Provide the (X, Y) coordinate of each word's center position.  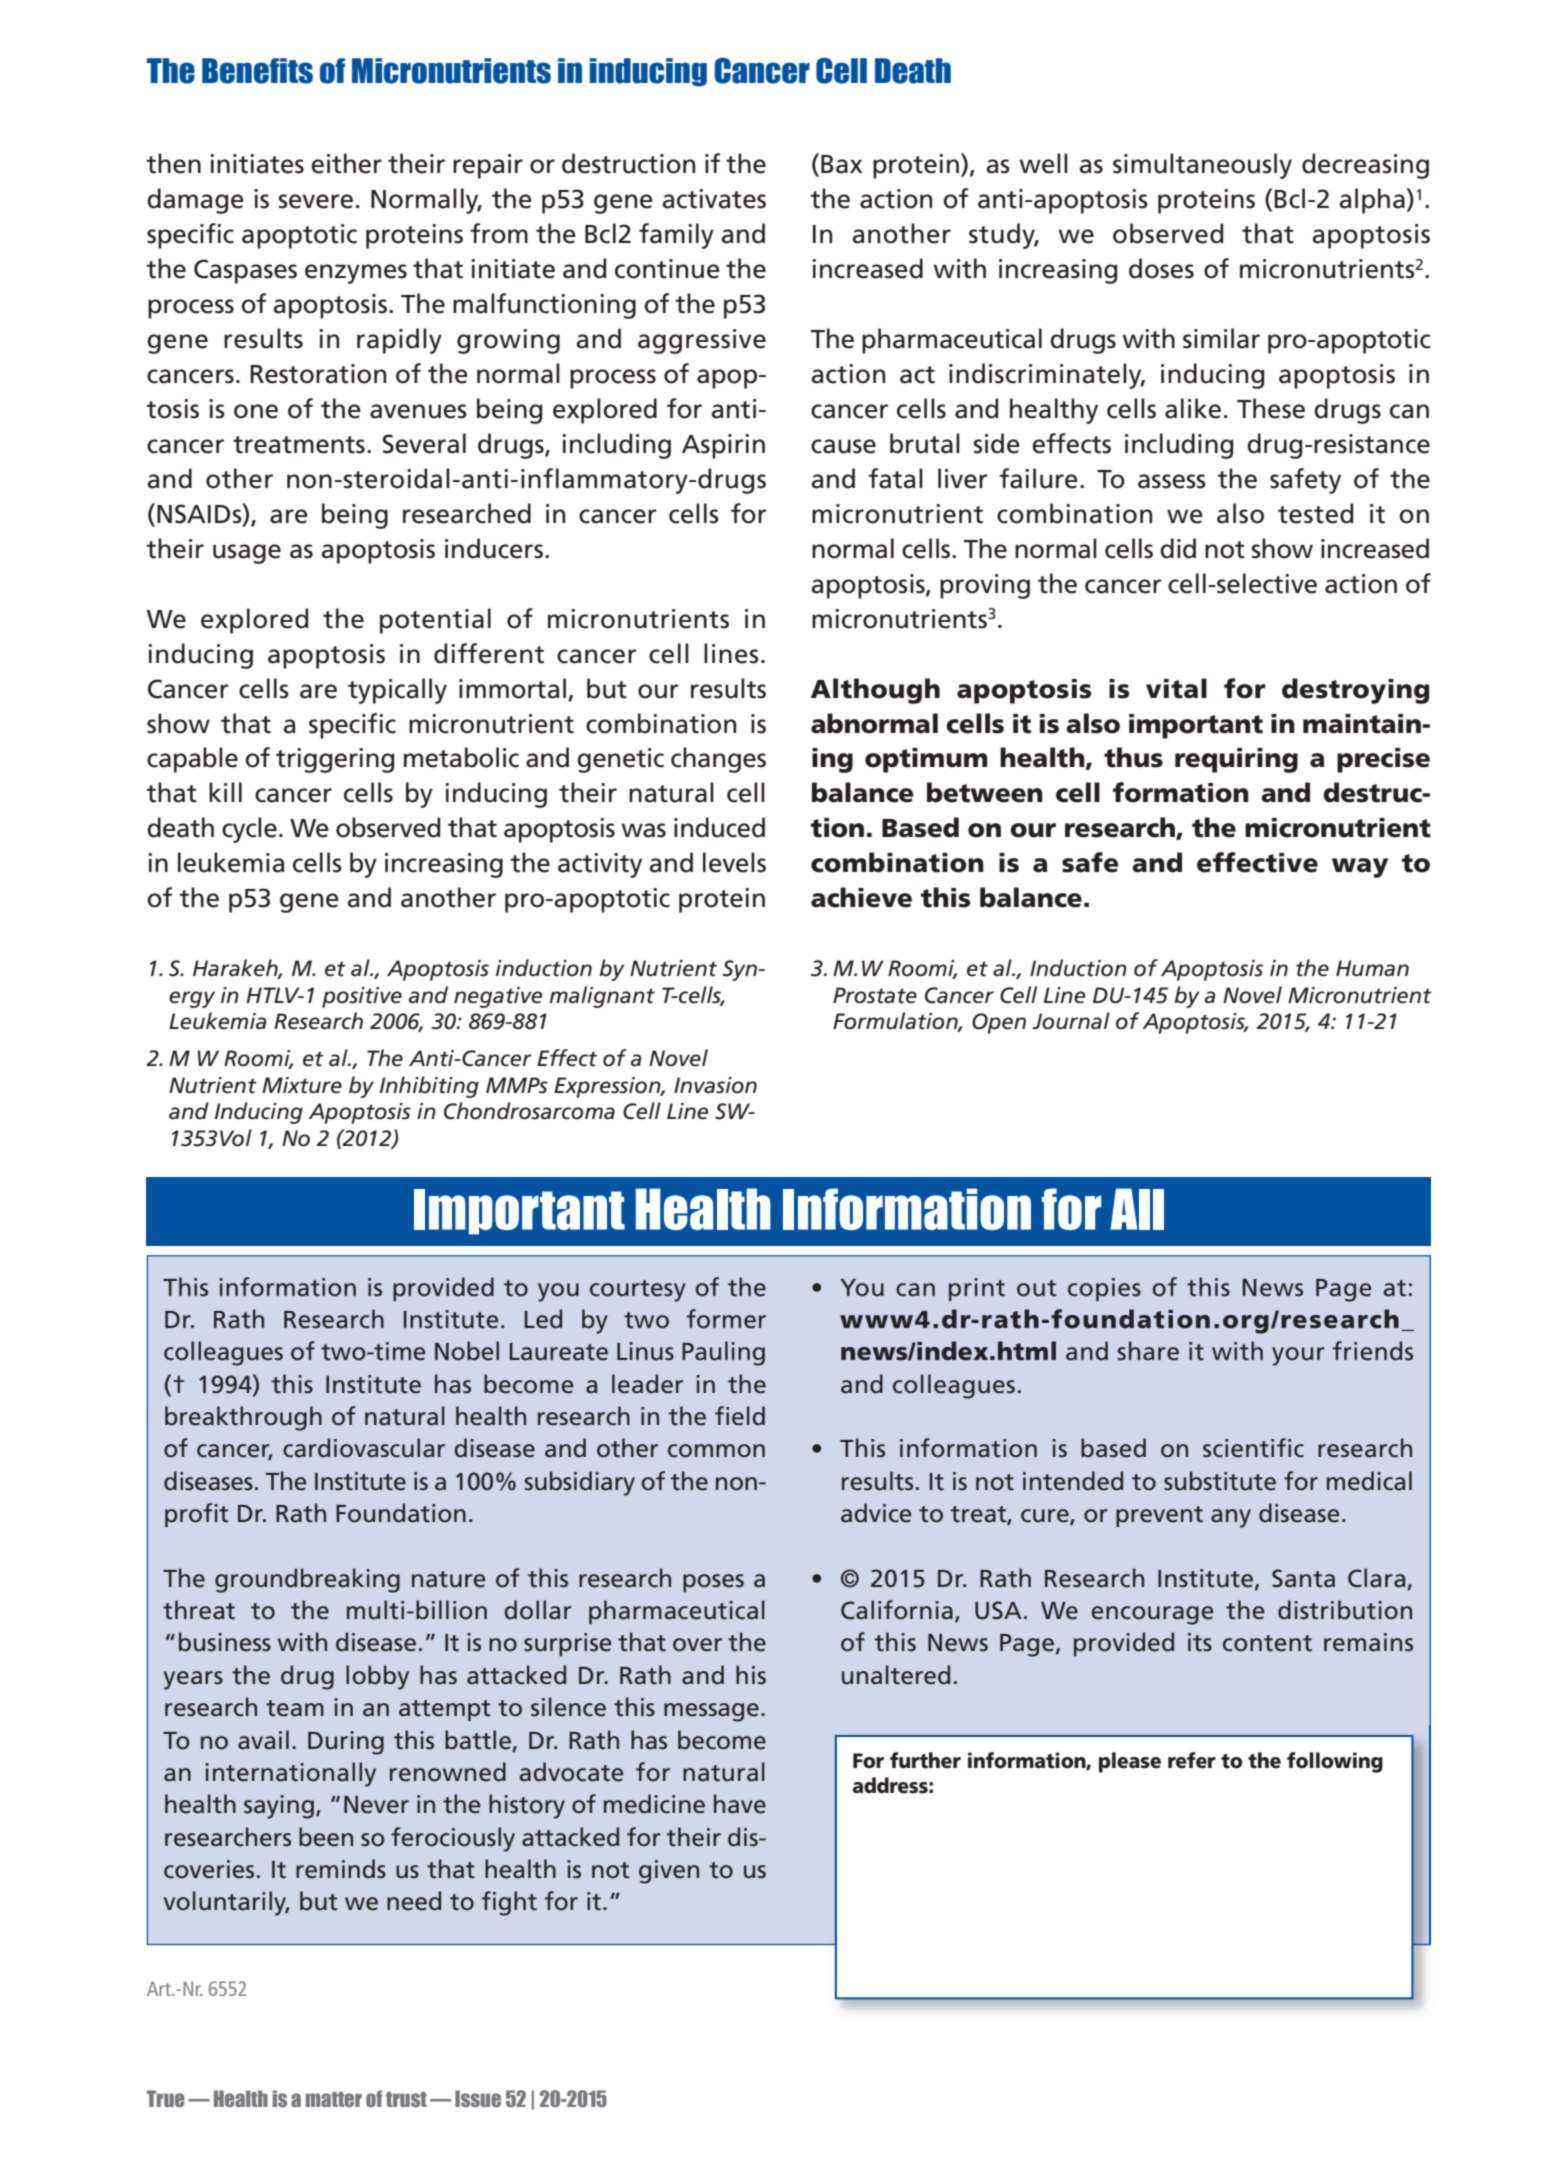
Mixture (302, 1085)
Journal (1071, 1021)
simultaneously (1202, 166)
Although (875, 691)
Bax (841, 164)
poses (713, 1583)
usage (247, 554)
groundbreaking (307, 1580)
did (1178, 548)
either (346, 163)
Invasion (715, 1085)
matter (334, 2099)
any (1231, 1518)
